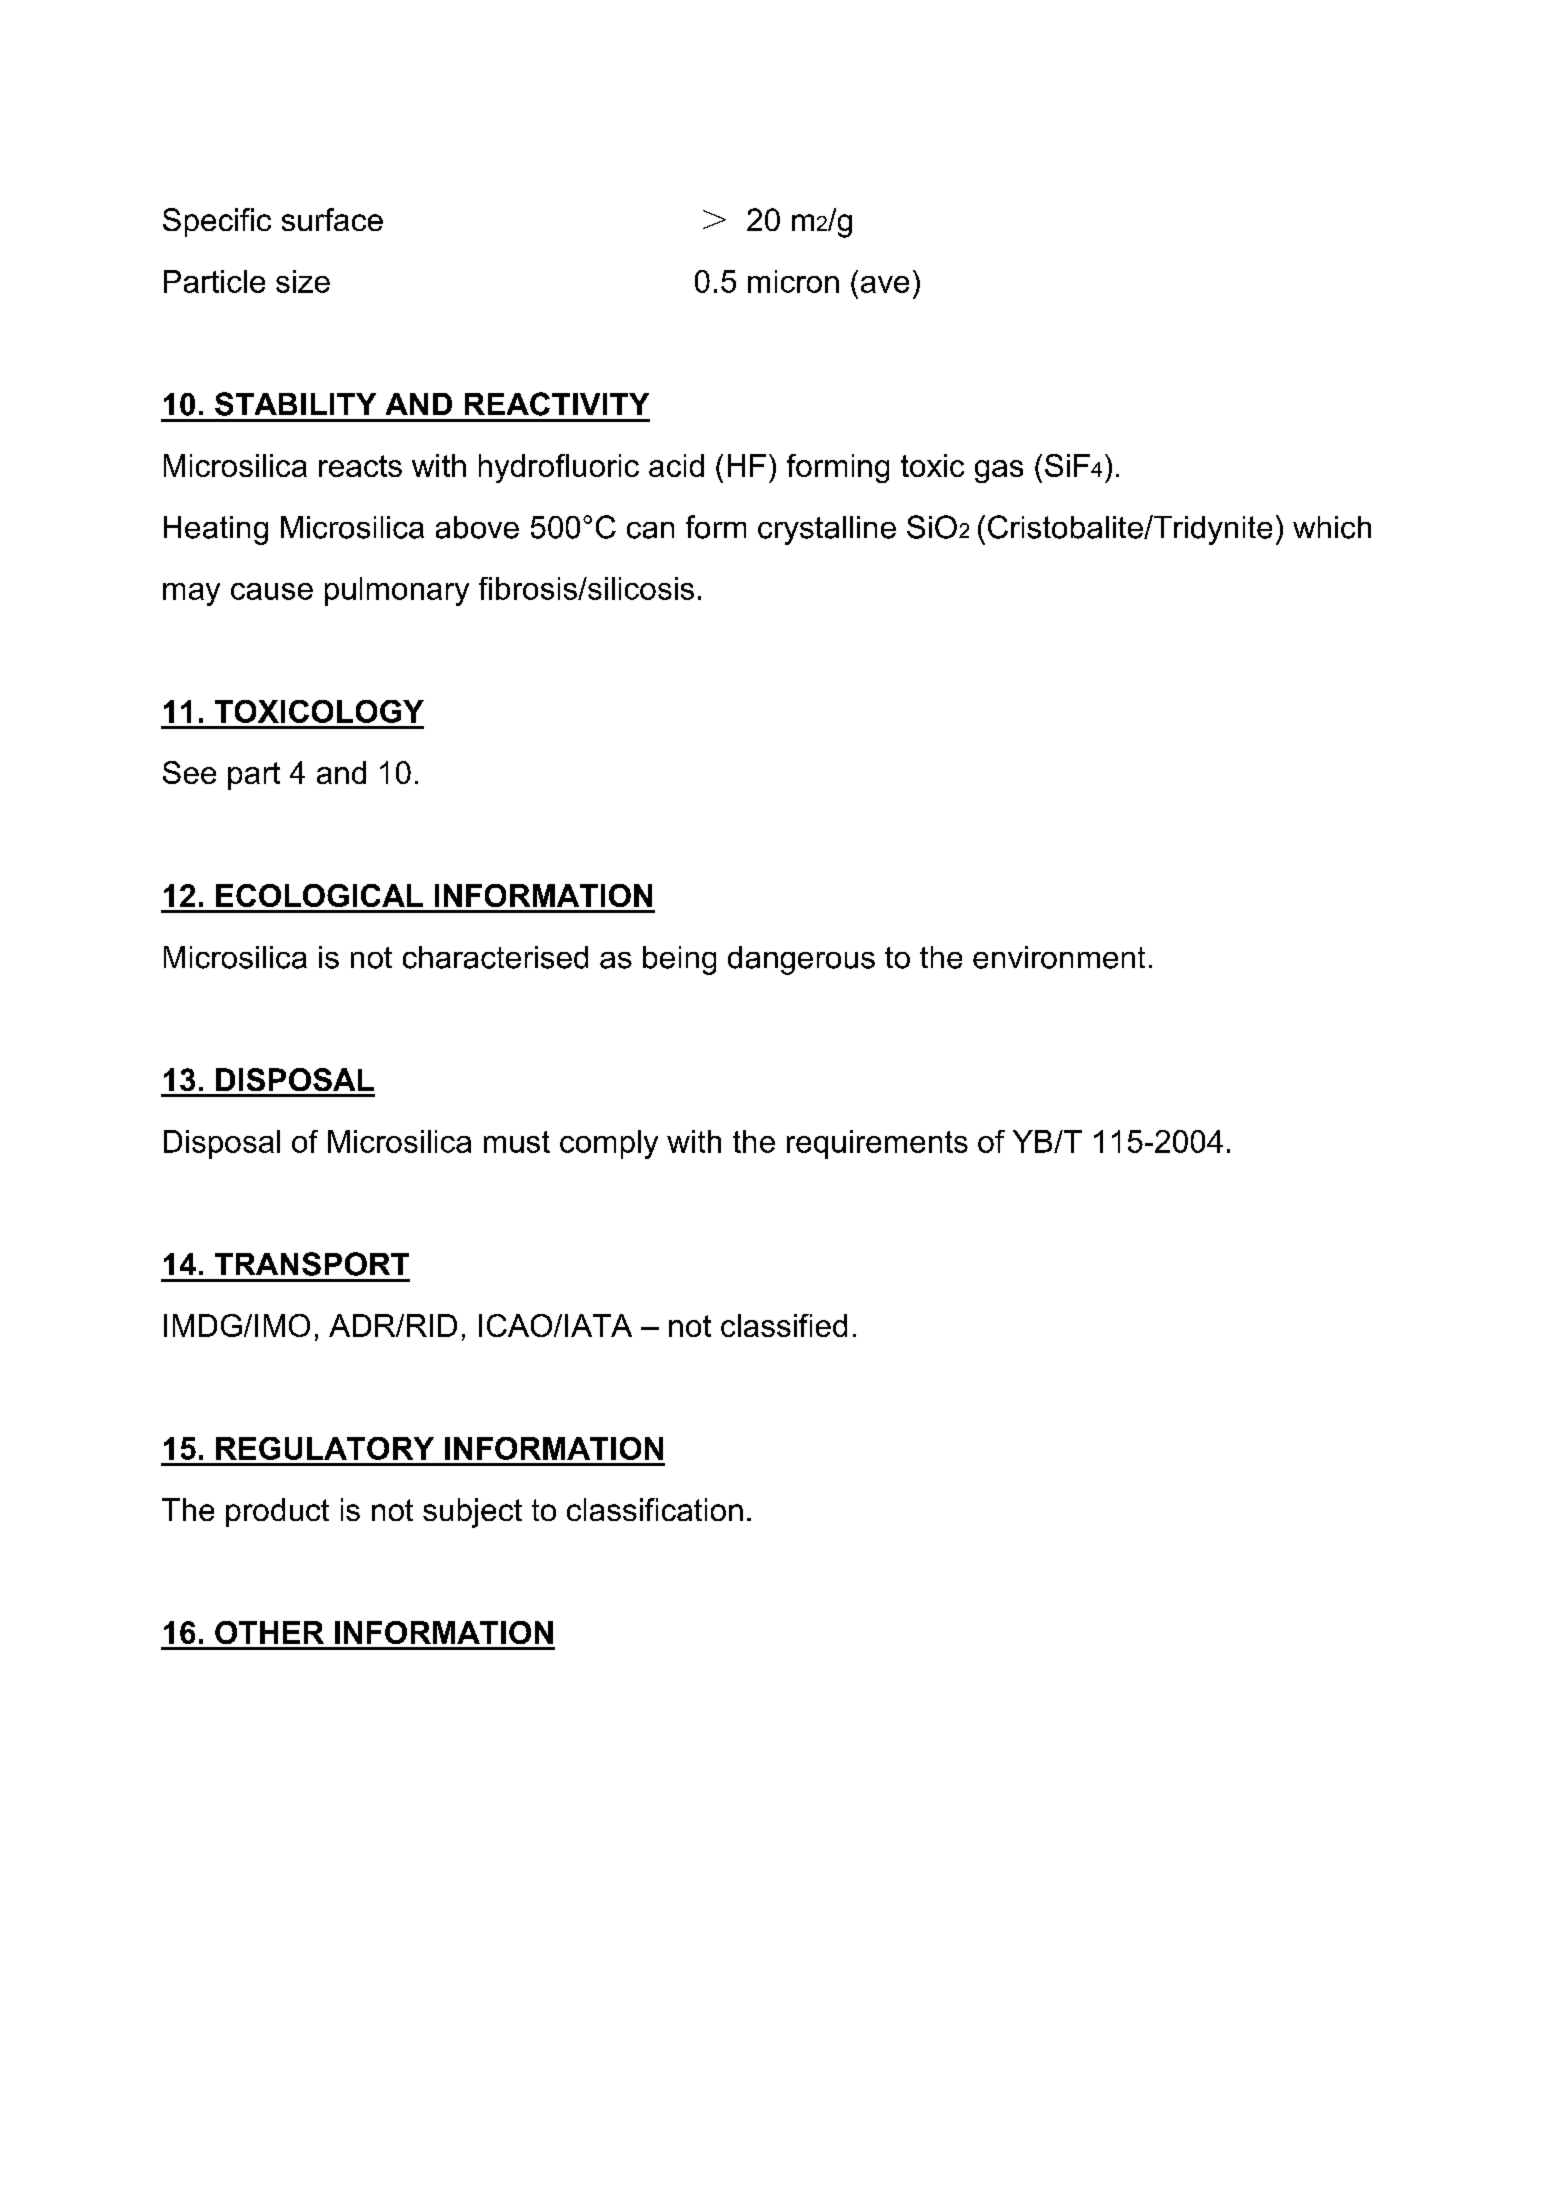  Describe the element at coordinates (885, 284) in the screenshot. I see `ave` at that location.
